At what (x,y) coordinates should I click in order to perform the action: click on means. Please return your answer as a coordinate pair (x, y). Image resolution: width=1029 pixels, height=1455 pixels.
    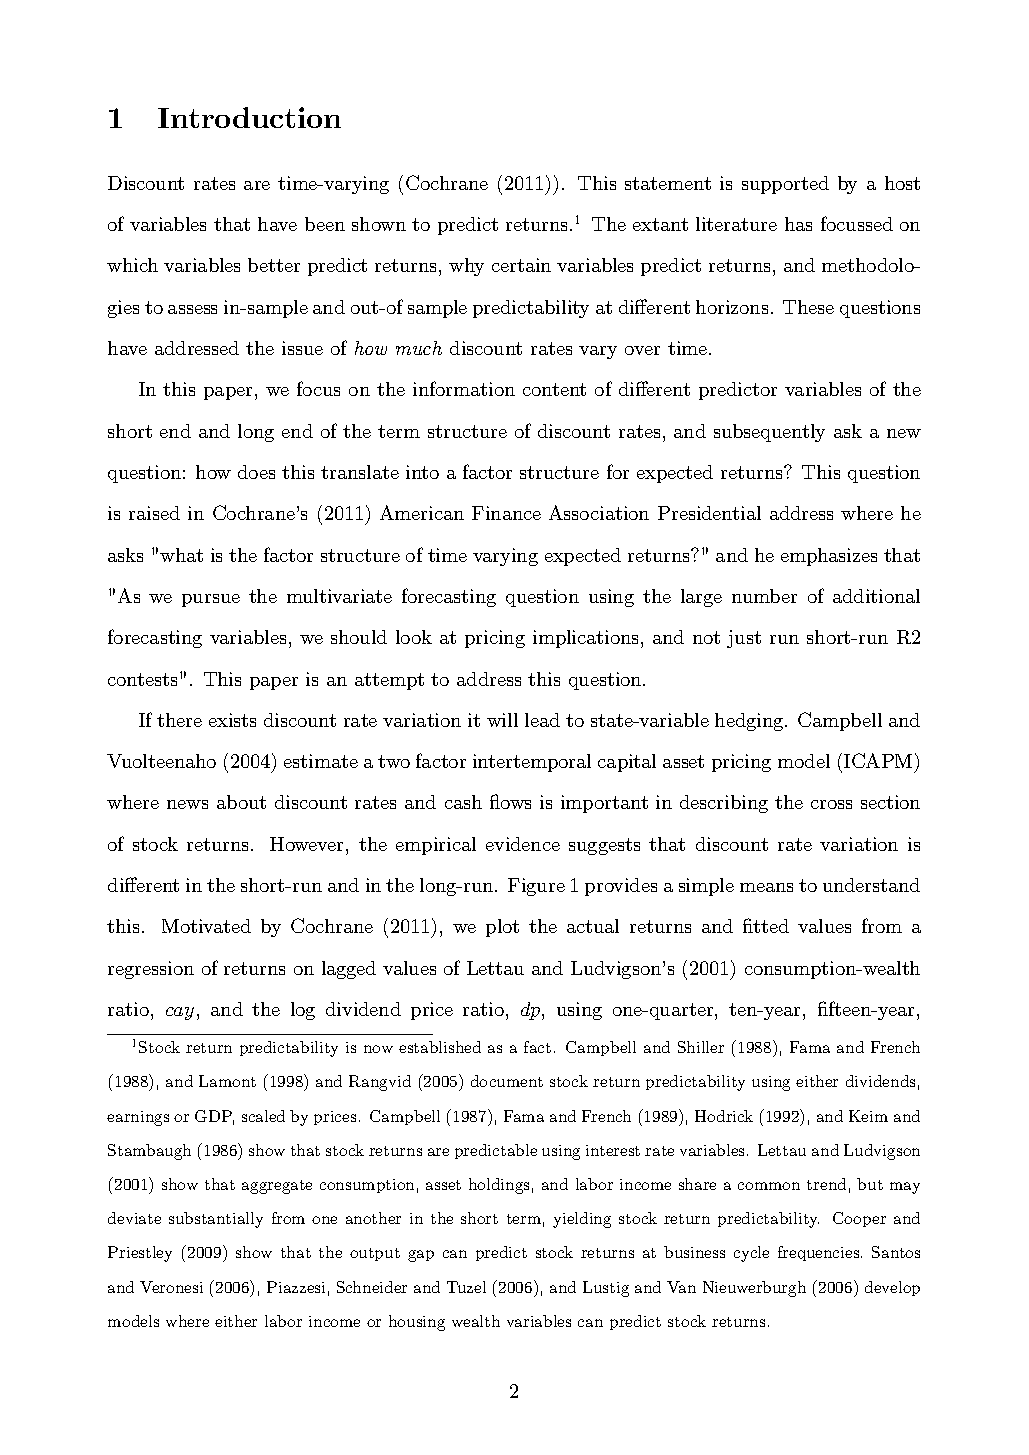
    Looking at the image, I should click on (766, 887).
